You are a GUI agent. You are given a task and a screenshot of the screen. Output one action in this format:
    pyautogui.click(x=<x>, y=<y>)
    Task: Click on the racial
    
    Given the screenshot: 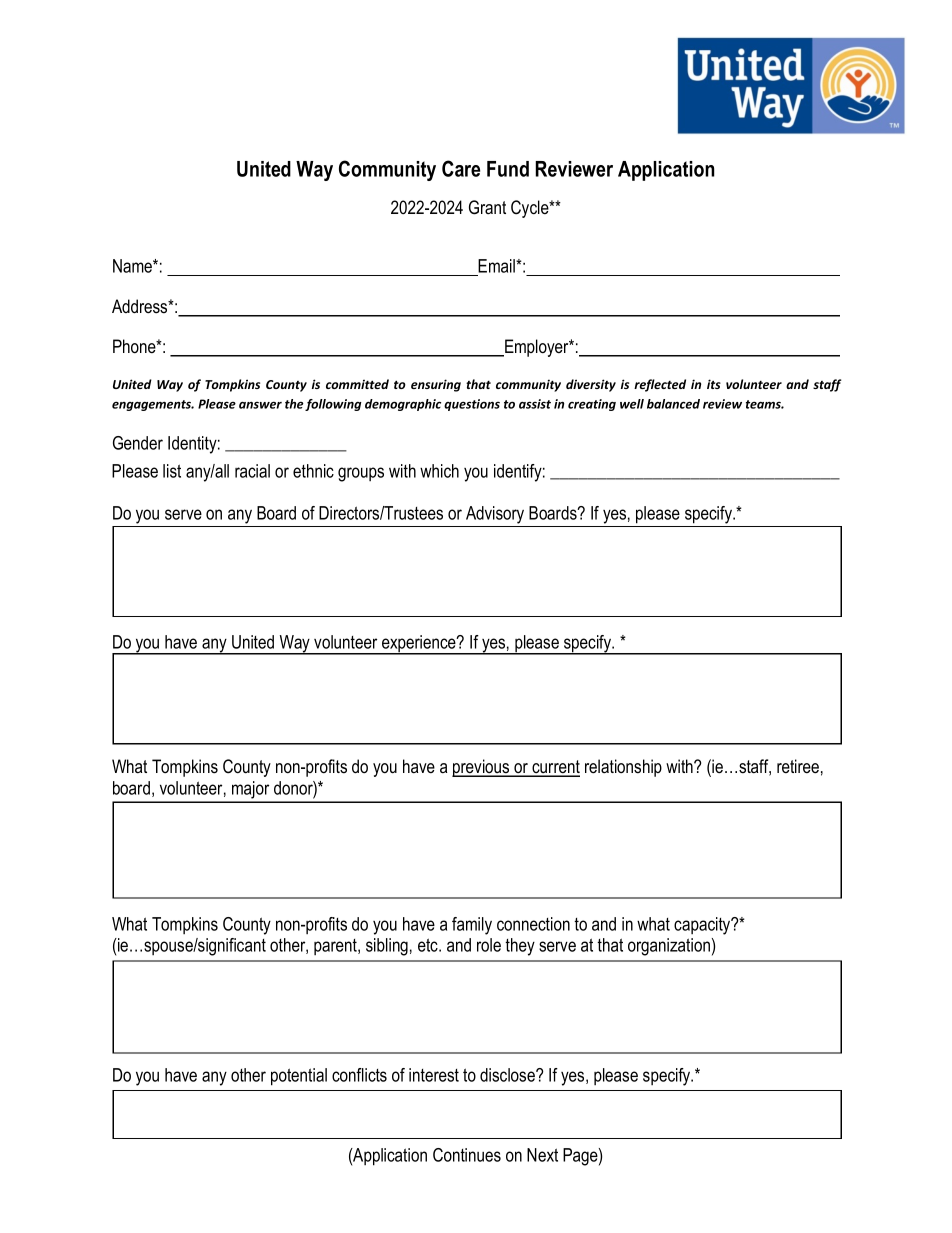 What is the action you would take?
    pyautogui.click(x=252, y=471)
